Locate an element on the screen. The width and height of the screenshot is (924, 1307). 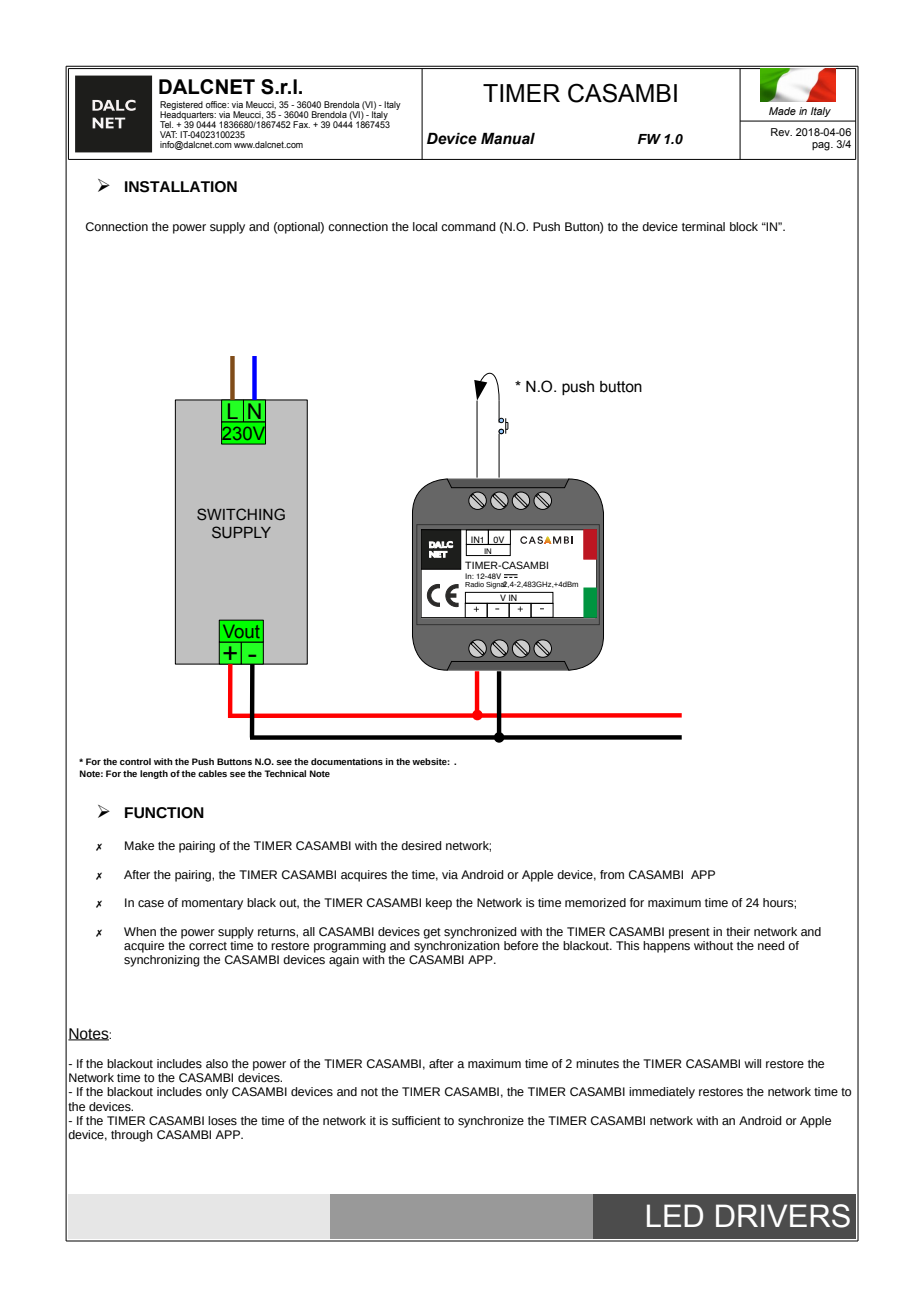
VAT is located at coordinates (168, 134).
